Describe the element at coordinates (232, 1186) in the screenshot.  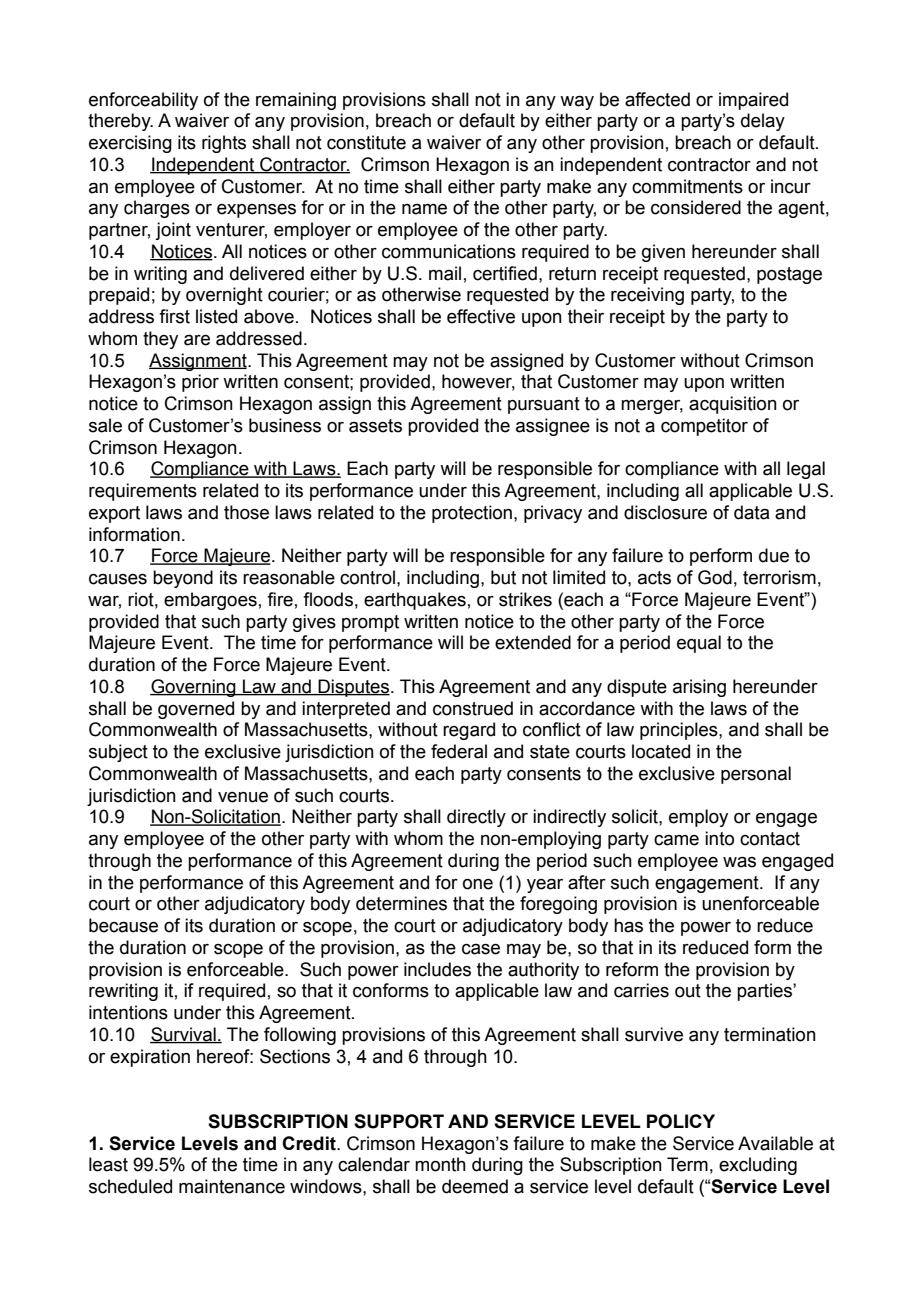
I see `maintenance` at that location.
